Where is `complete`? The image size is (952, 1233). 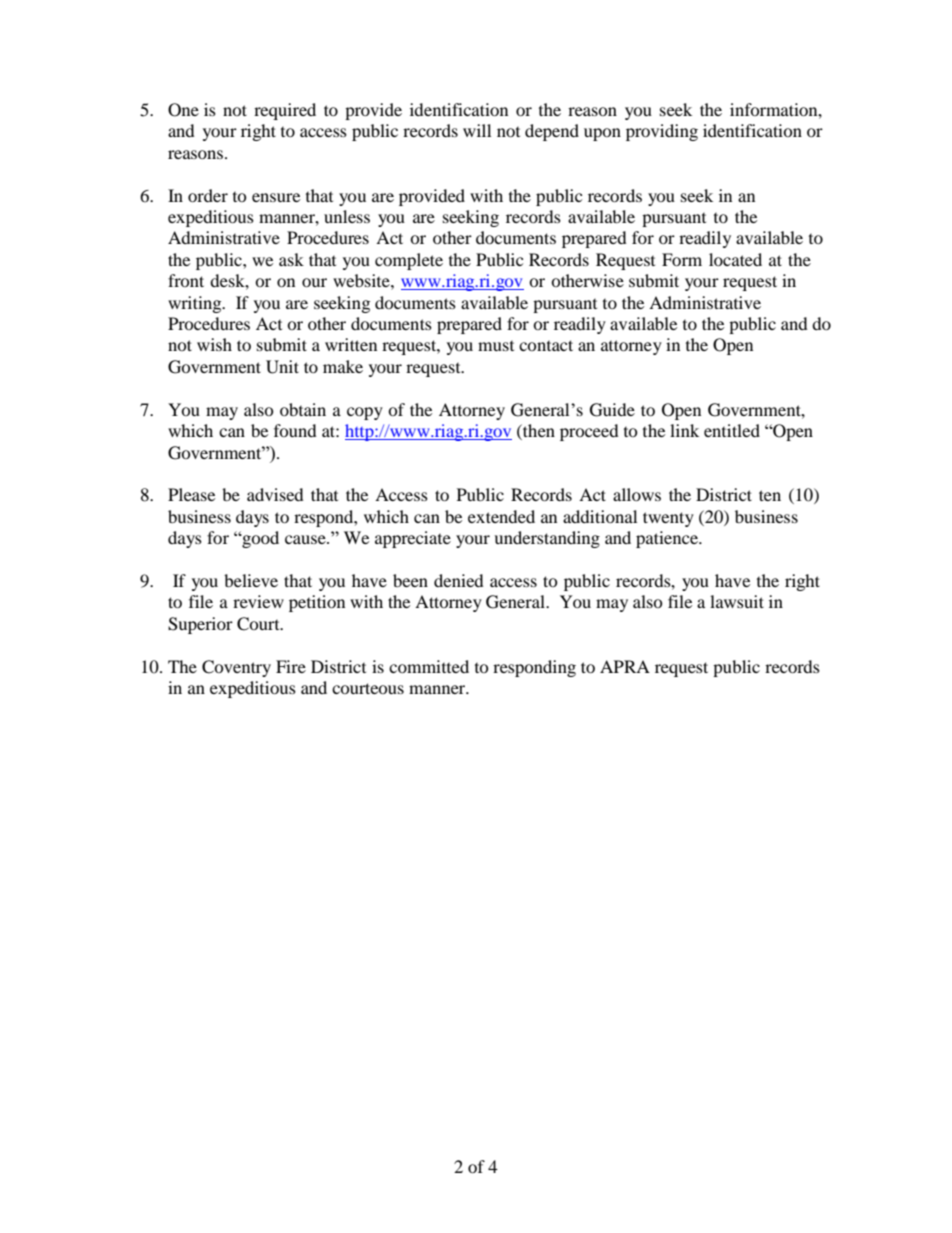
complete is located at coordinates (409, 261).
